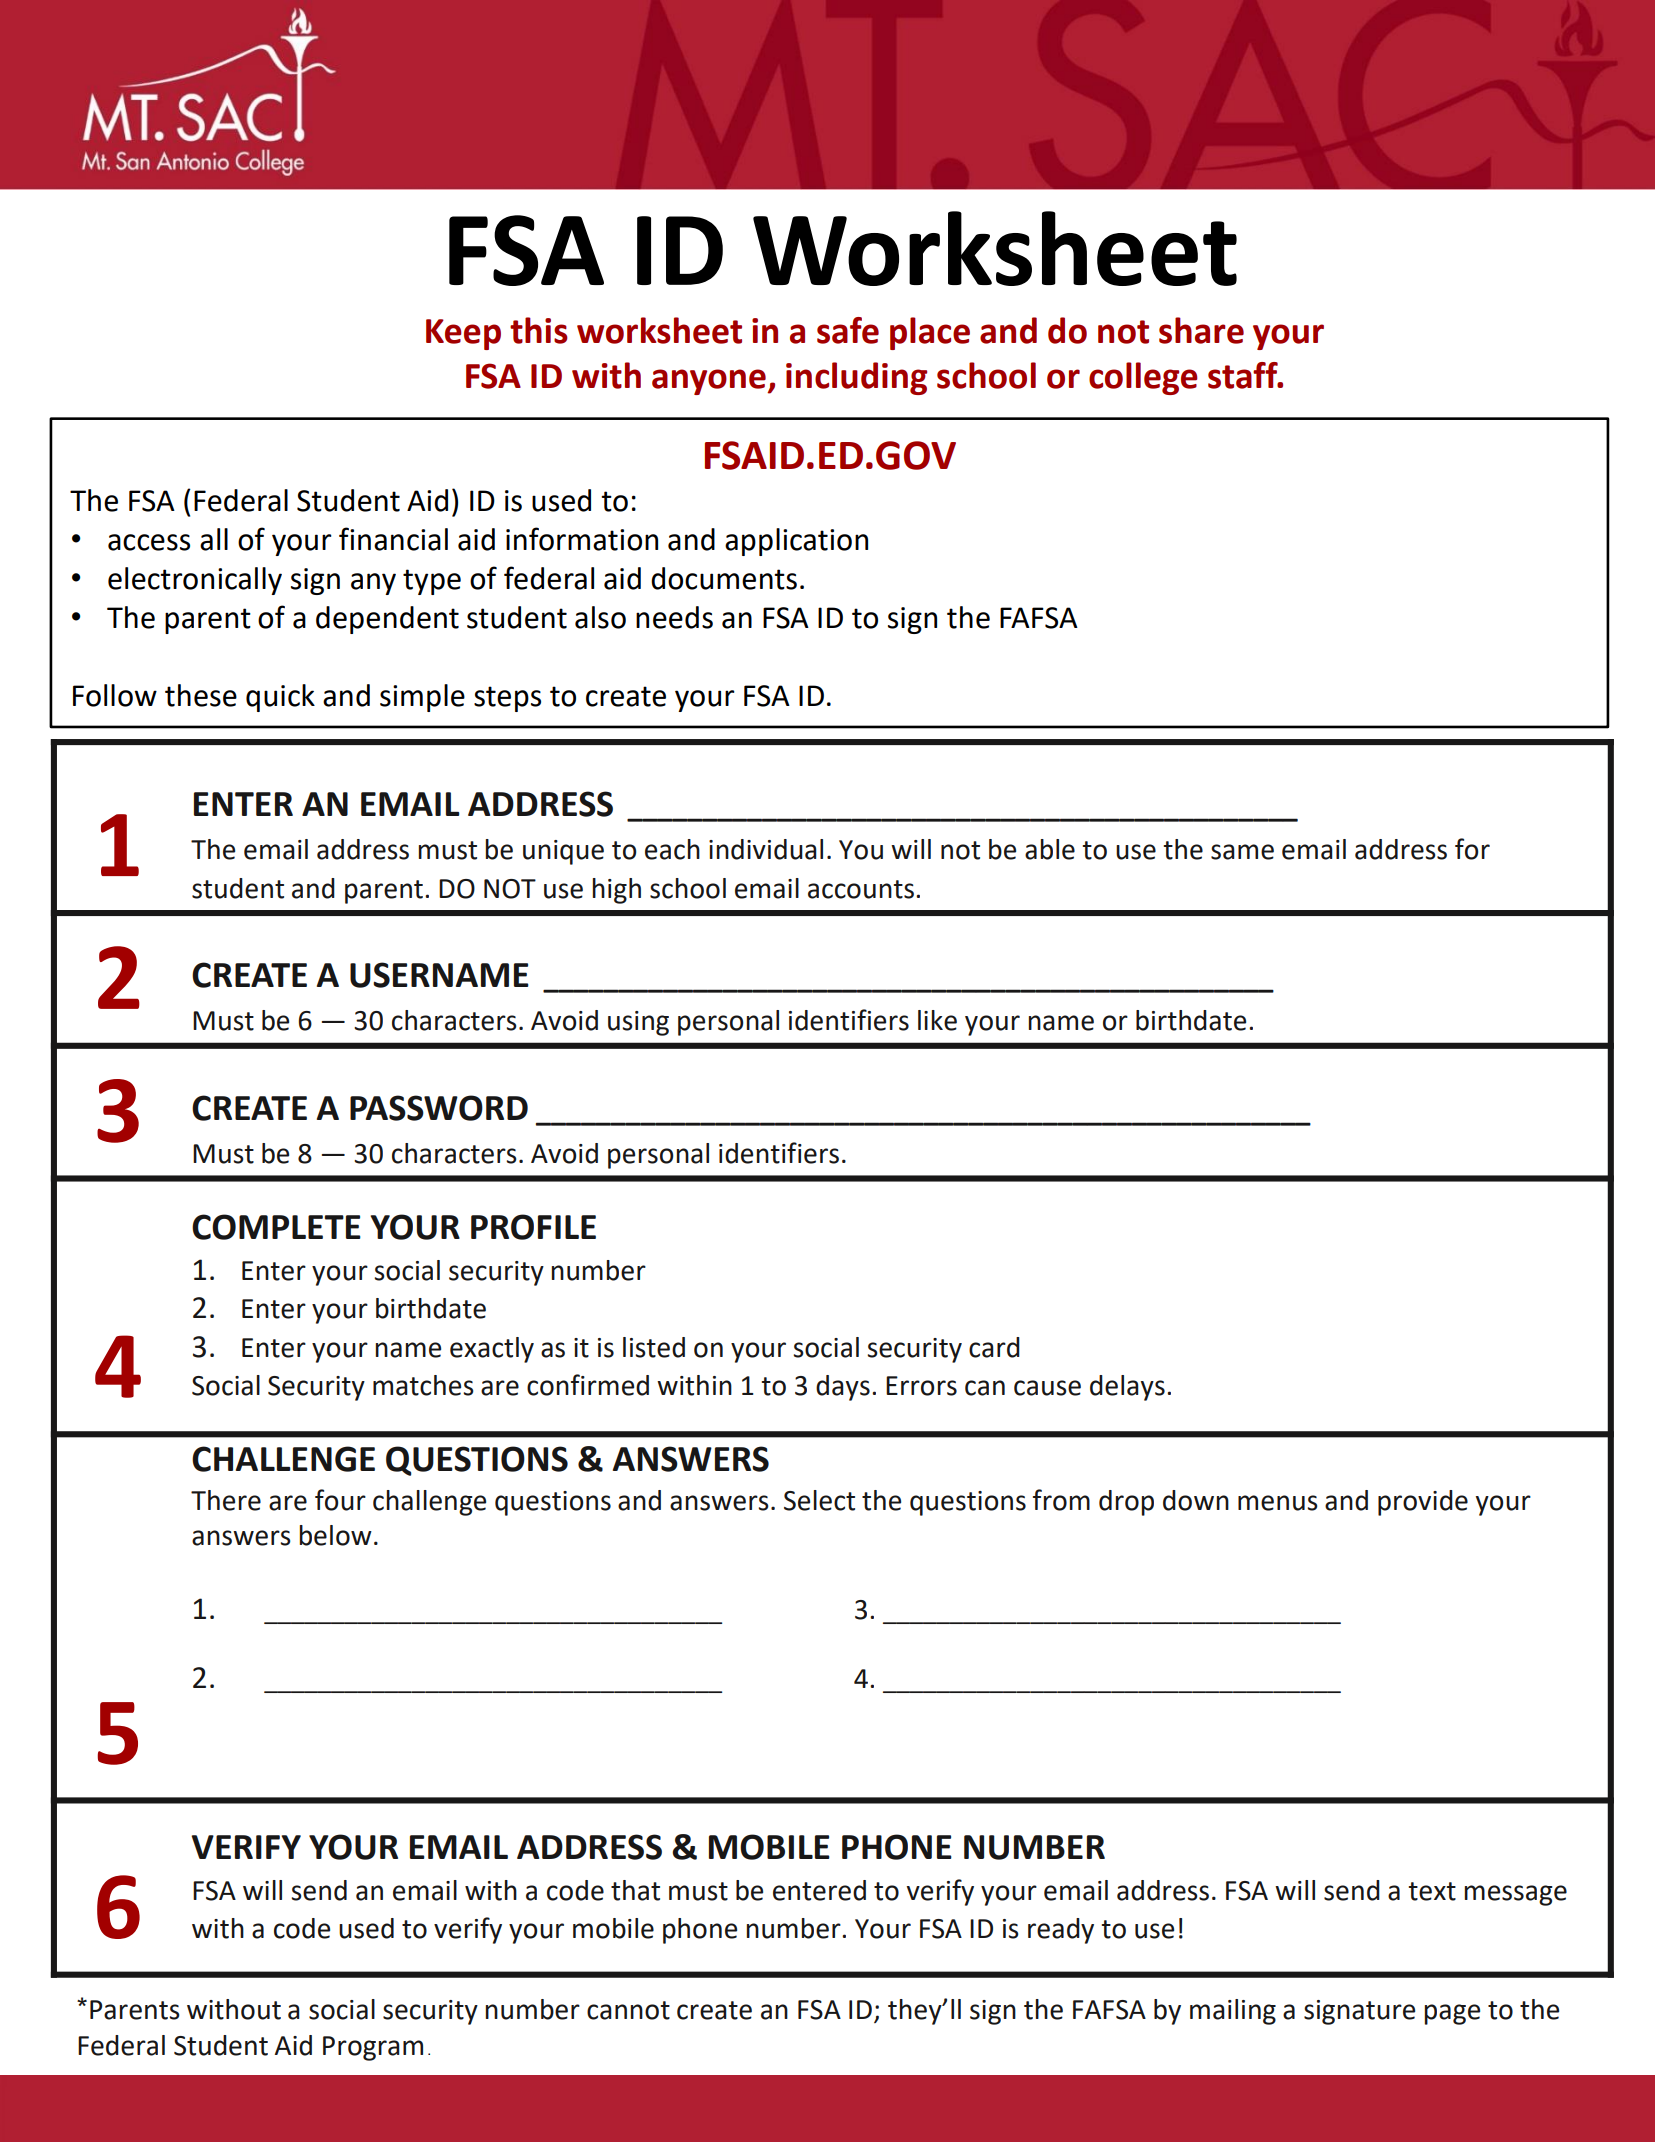 This document has height=2142, width=1655. Describe the element at coordinates (861, 889) in the document. I see `accounts` at that location.
